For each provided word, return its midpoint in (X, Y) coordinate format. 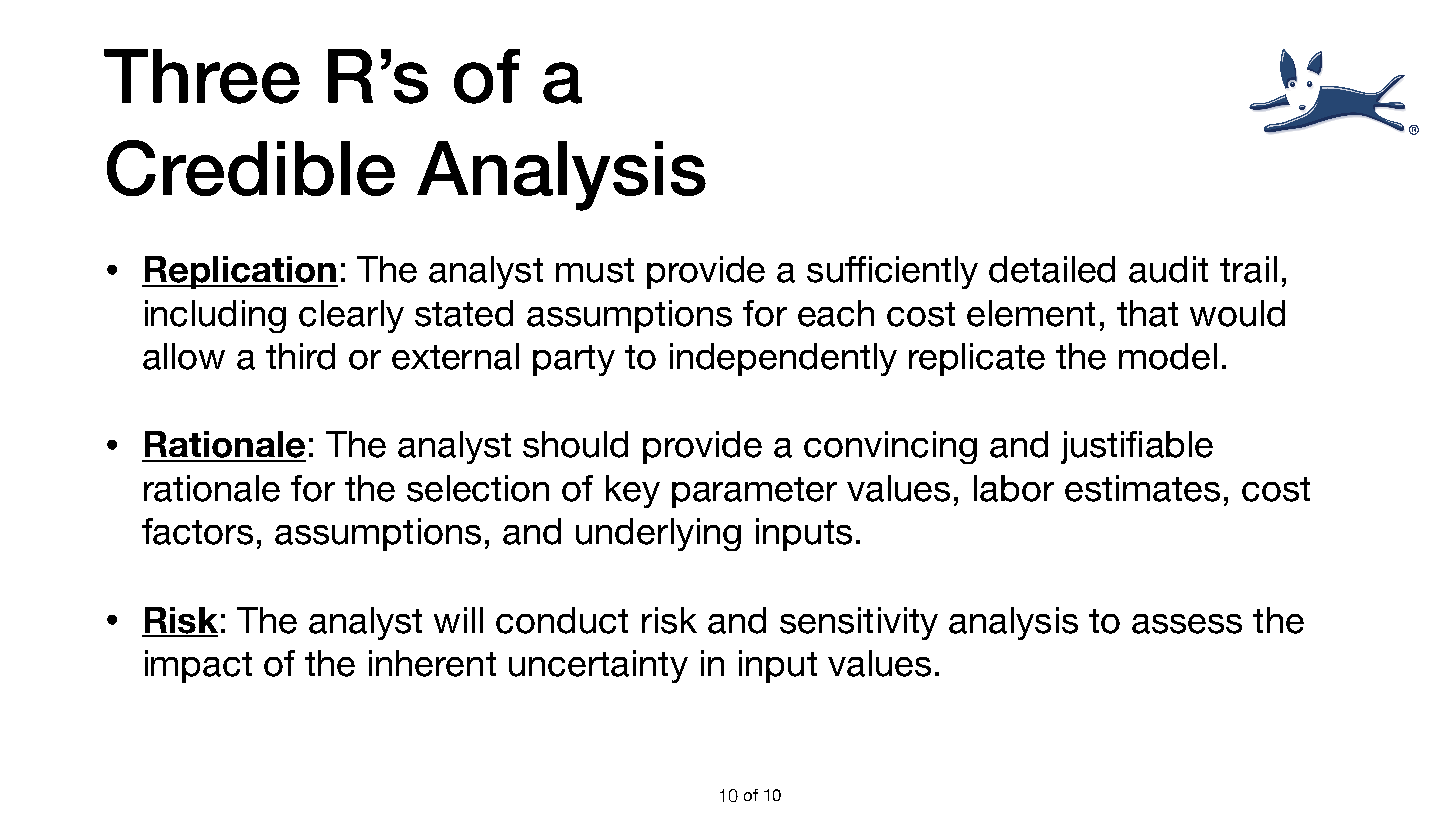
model (1168, 356)
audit (1168, 269)
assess (1187, 624)
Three (202, 76)
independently (783, 359)
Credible (251, 168)
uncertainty (598, 666)
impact (198, 666)
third (300, 356)
